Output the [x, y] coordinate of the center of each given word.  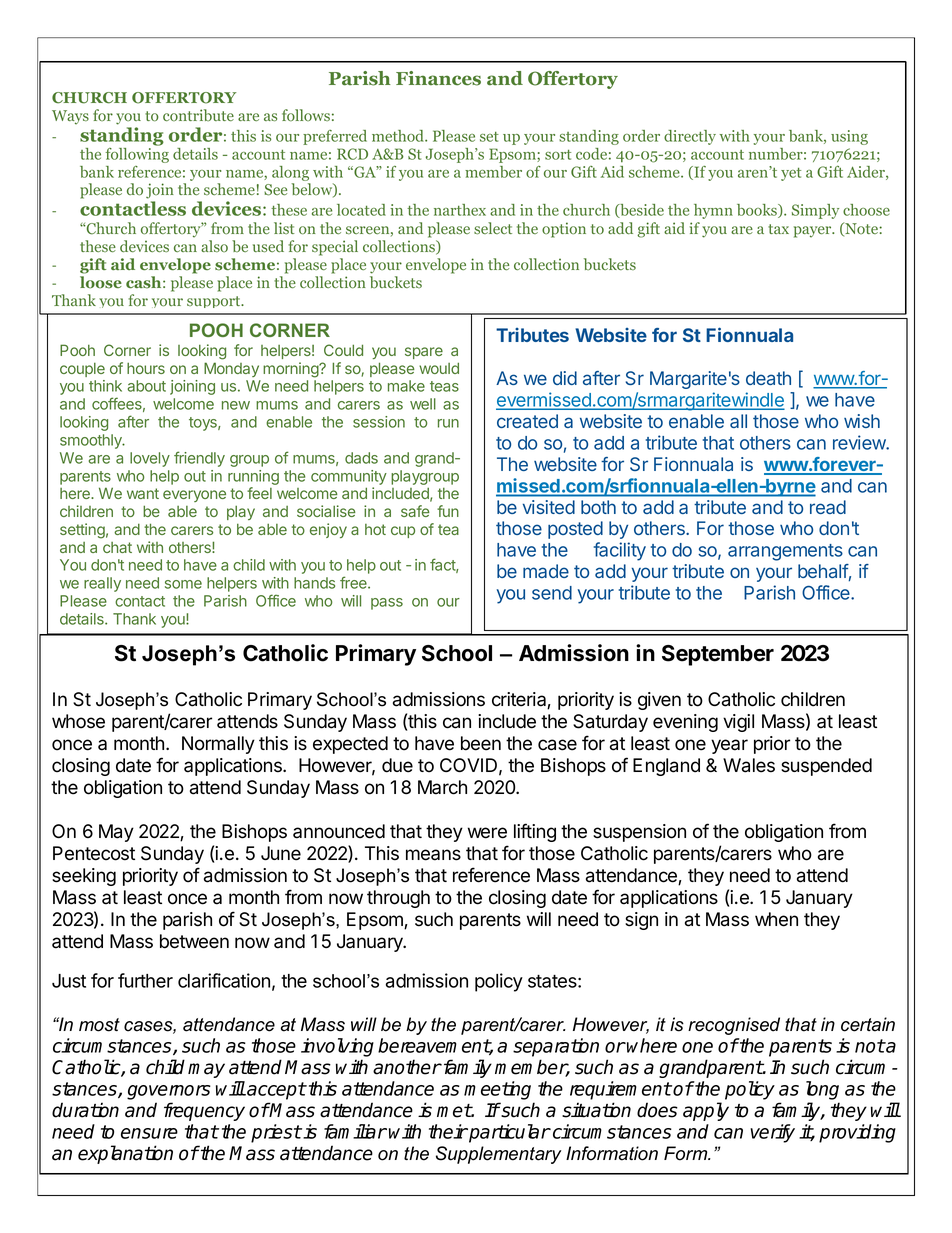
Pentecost [94, 853]
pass [387, 604]
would [439, 368]
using [849, 137]
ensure [149, 1133]
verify [772, 1133]
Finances [438, 78]
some [183, 584]
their [448, 1131]
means [433, 855]
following [137, 155]
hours [146, 368]
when [776, 919]
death [768, 378]
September [718, 655]
